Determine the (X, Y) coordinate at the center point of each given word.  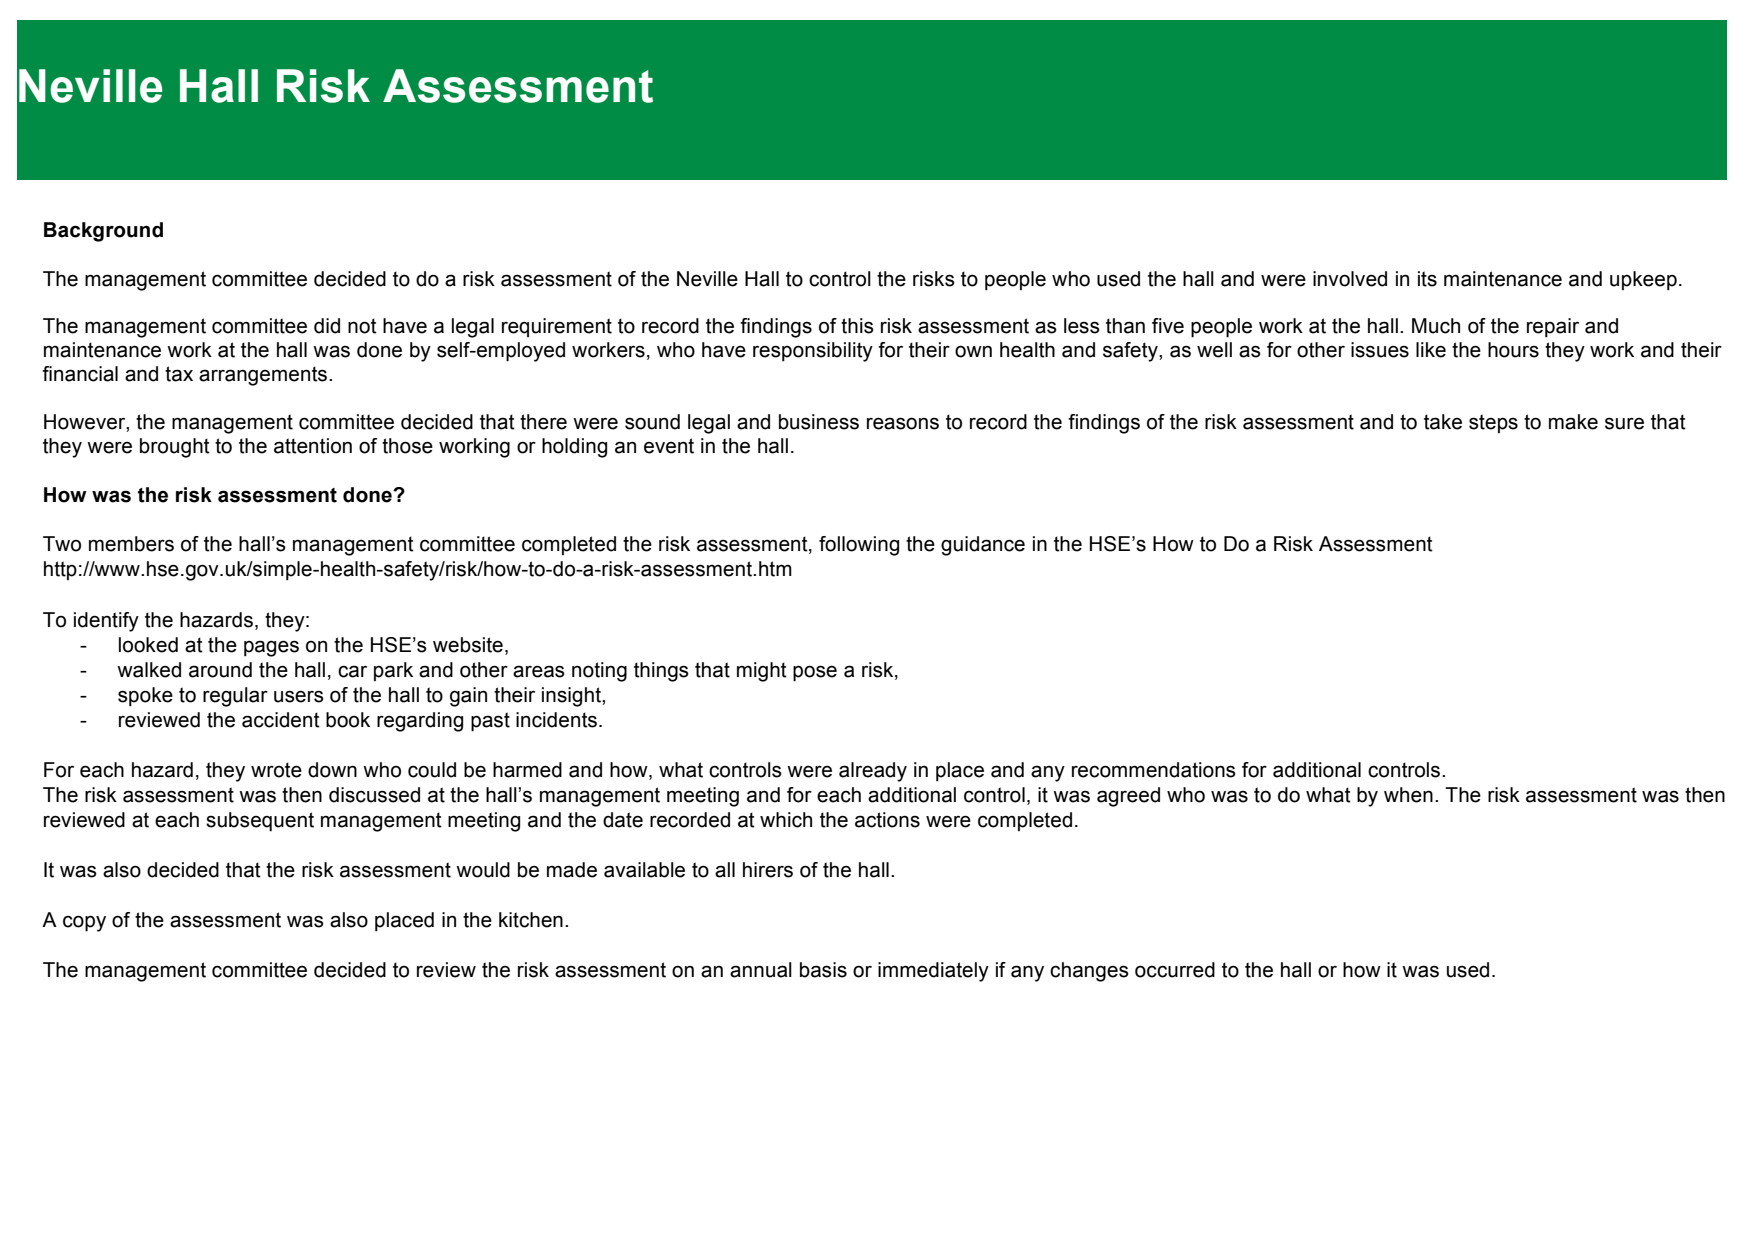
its (1427, 279)
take (1443, 422)
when (1408, 795)
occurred (1175, 970)
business (819, 422)
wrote (276, 770)
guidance (983, 546)
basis (823, 970)
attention (313, 446)
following (859, 546)
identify (106, 622)
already (873, 772)
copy (84, 923)
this (857, 326)
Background (103, 232)
